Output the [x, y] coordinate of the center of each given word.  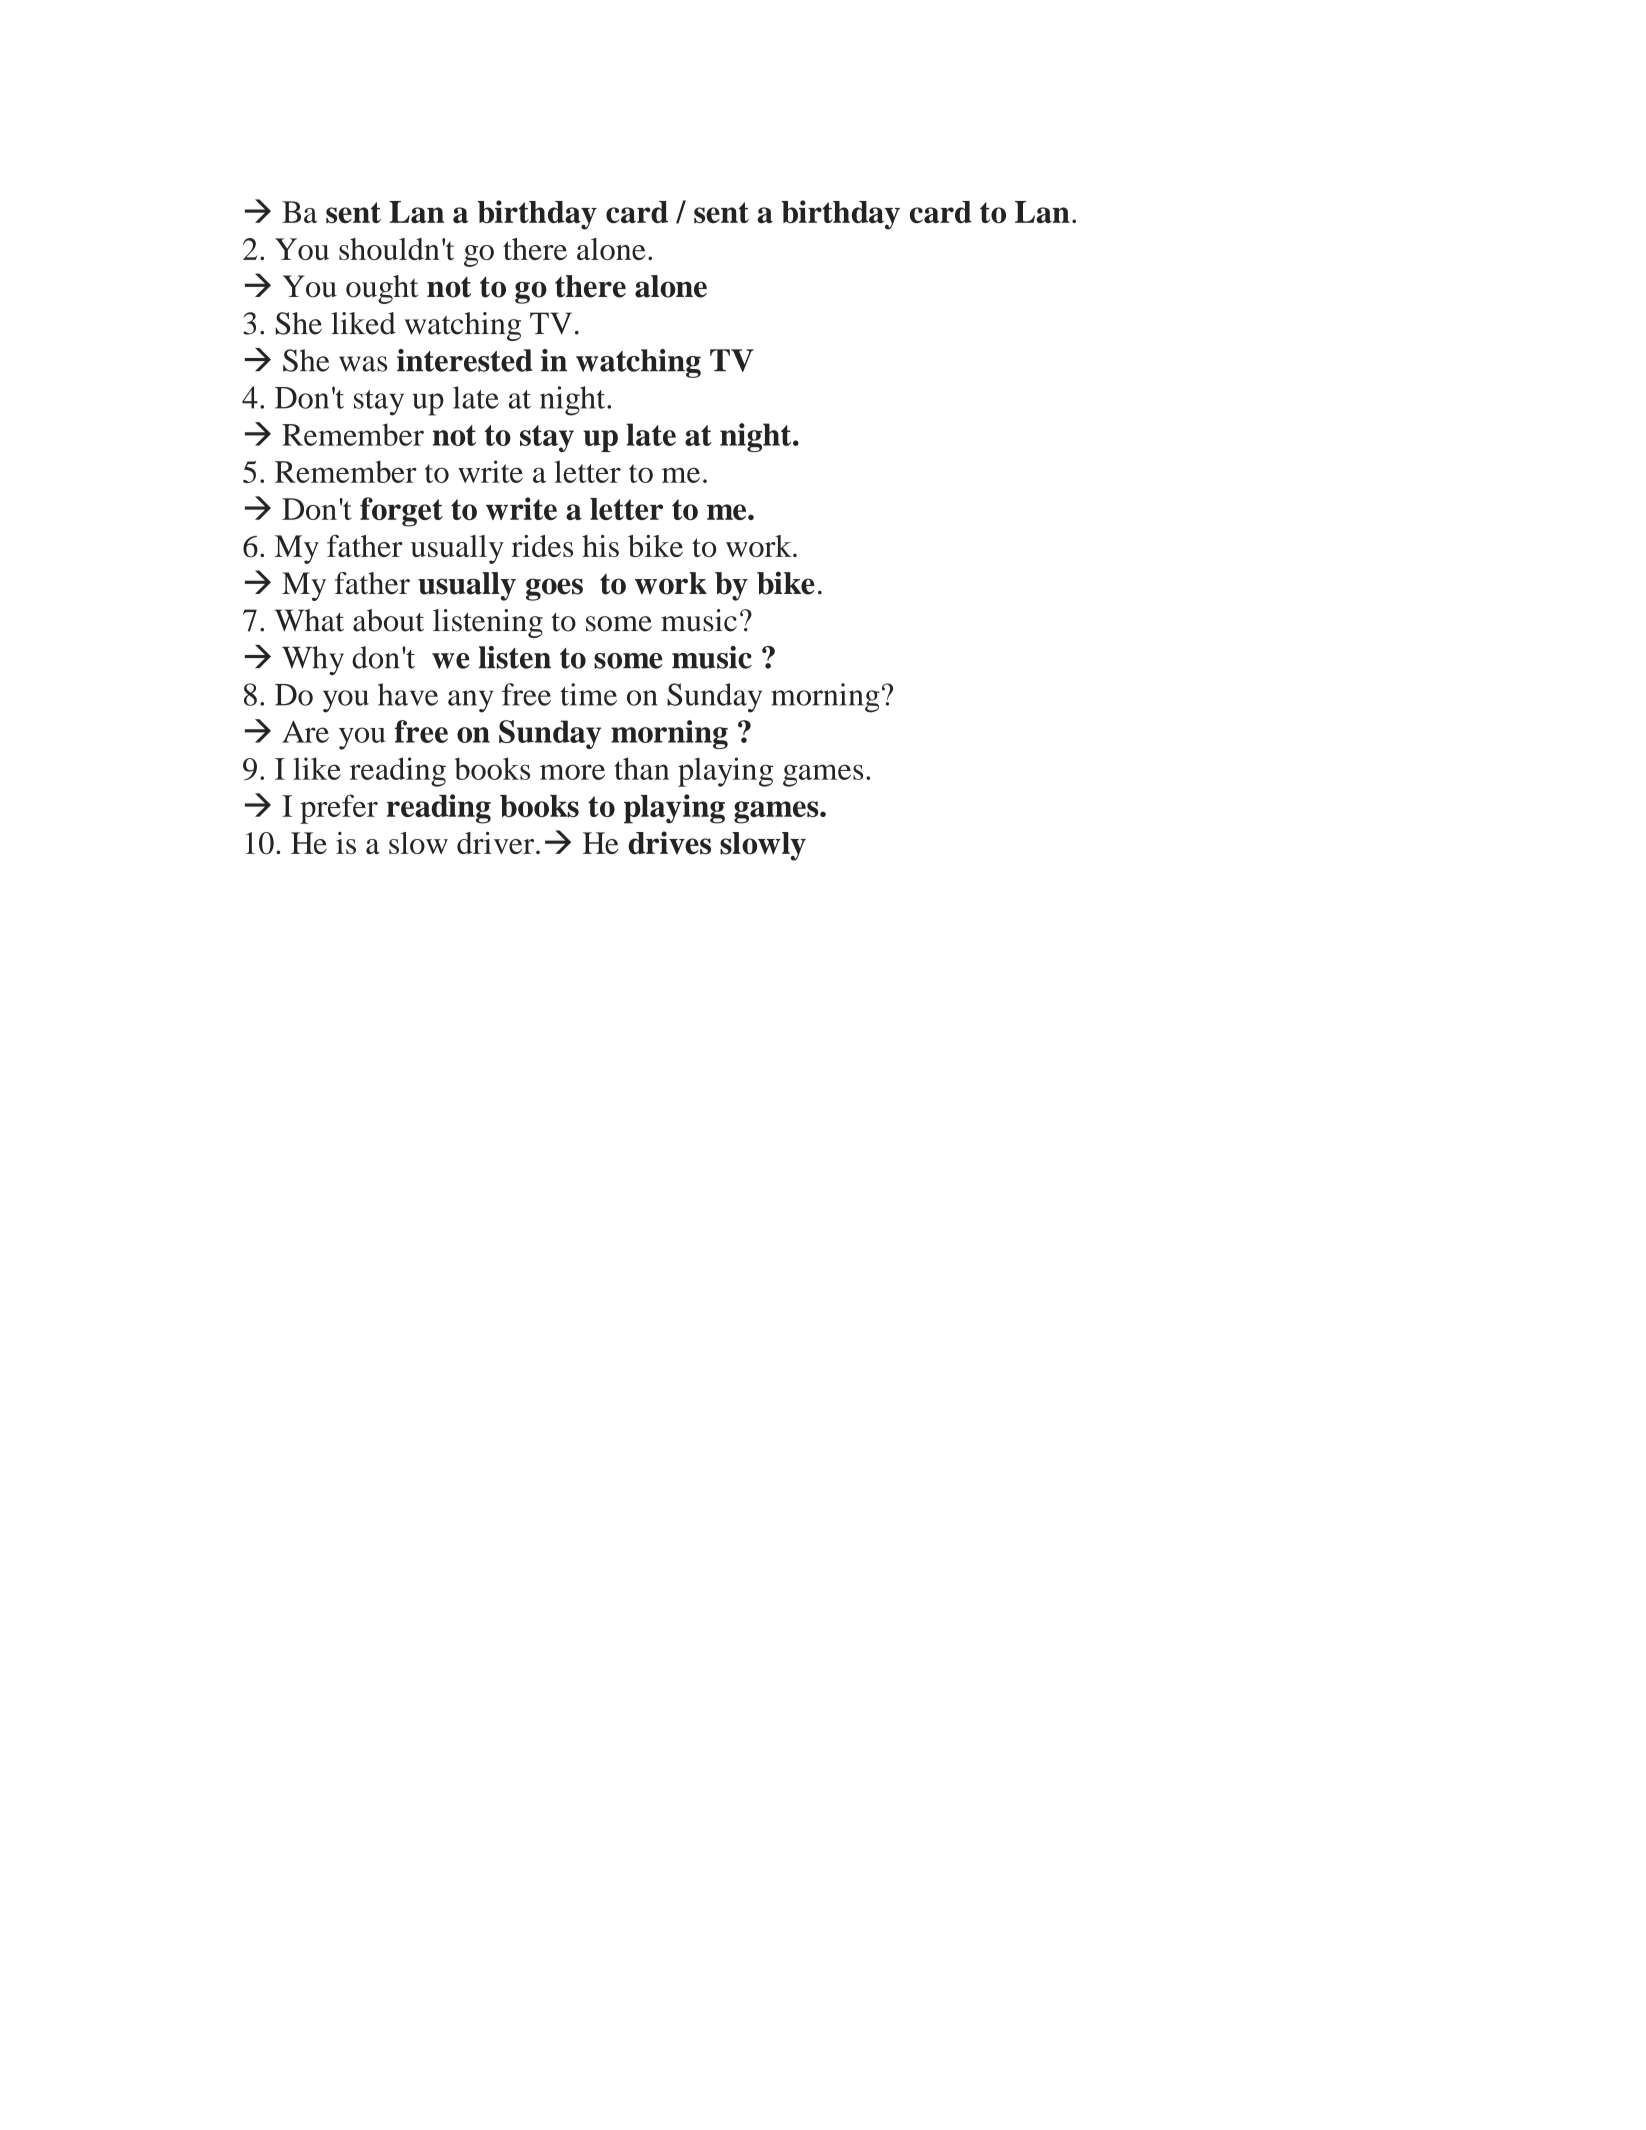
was [363, 364]
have [408, 694]
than [642, 768]
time [588, 694]
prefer [339, 809]
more [572, 772]
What [309, 620]
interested [465, 360]
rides [542, 546]
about [388, 620]
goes [554, 589]
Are [305, 732]
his [600, 546]
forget [401, 512]
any [470, 701]
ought [382, 289]
